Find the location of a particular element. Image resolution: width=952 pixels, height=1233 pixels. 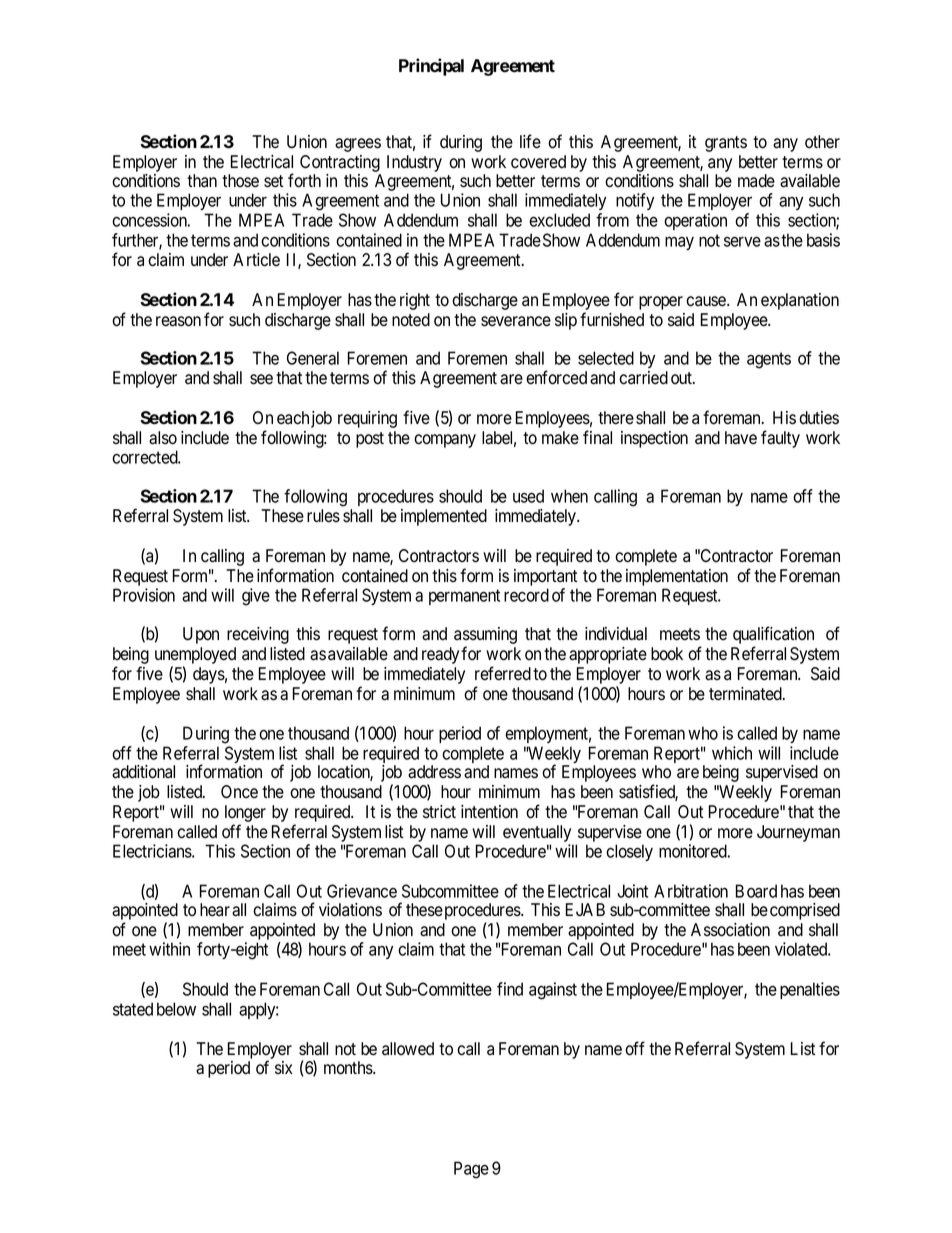

Upon is located at coordinates (201, 635).
